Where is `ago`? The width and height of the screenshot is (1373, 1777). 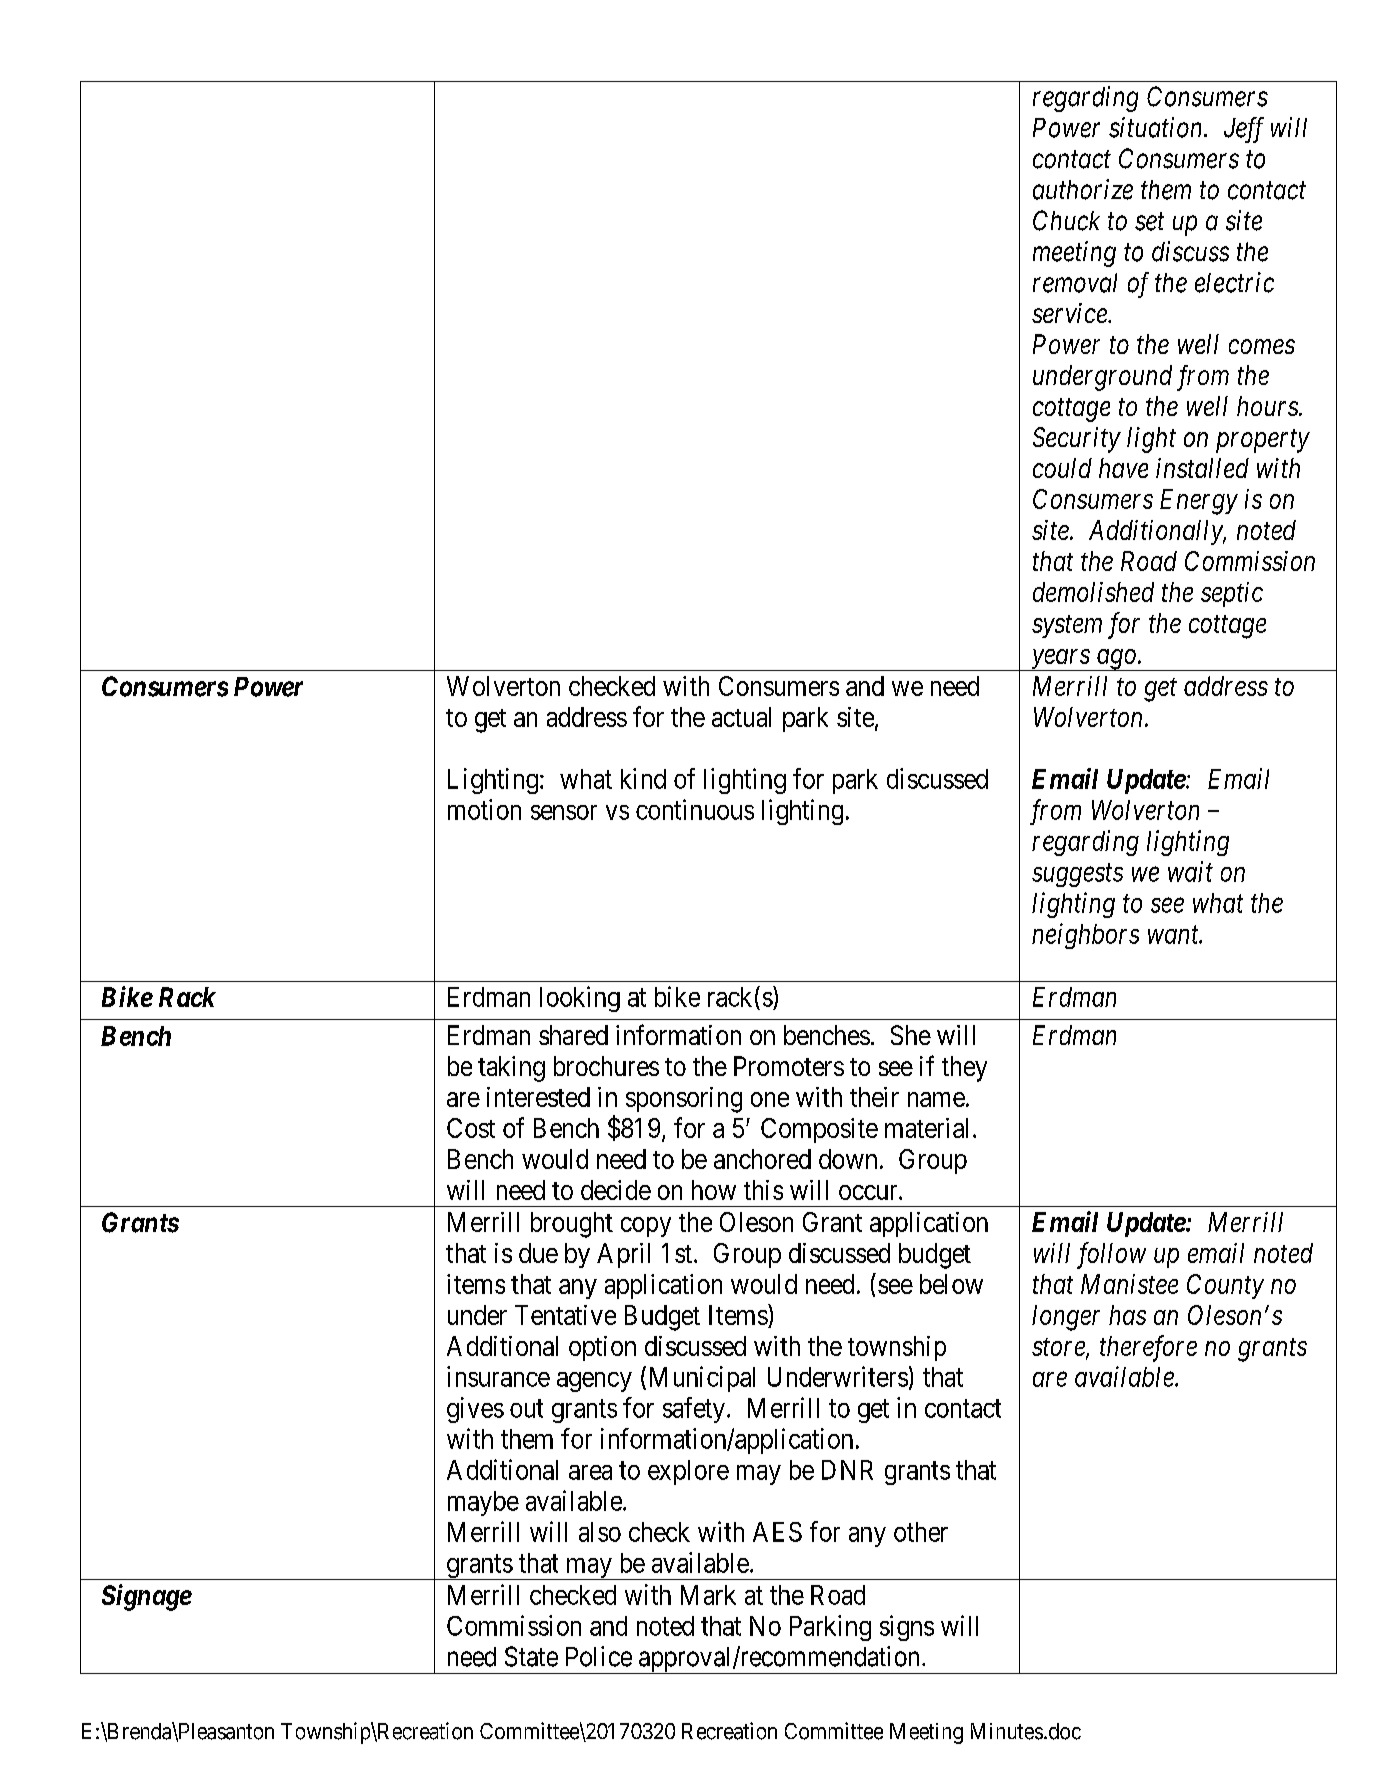
ago is located at coordinates (1116, 660).
